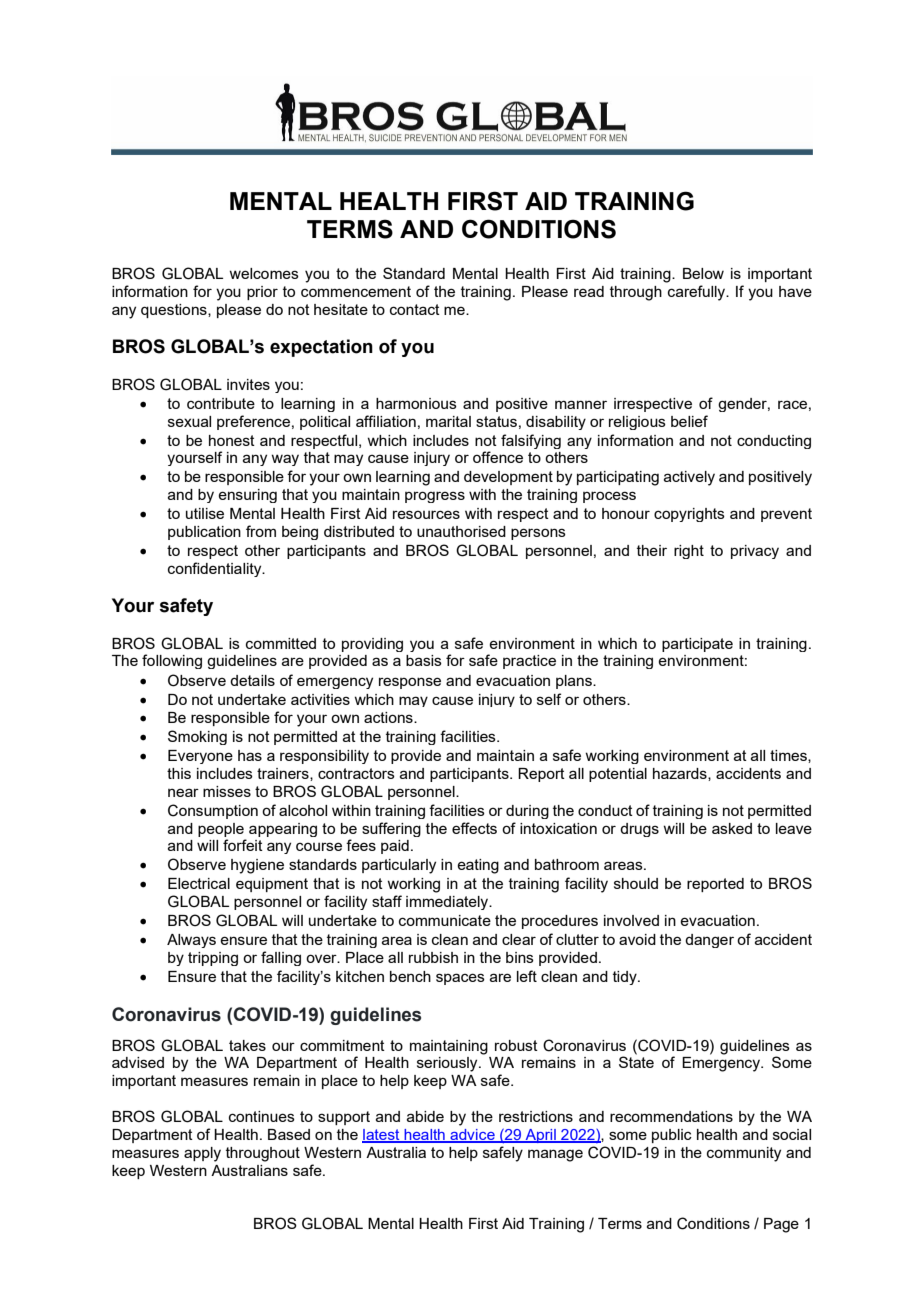  What do you see at coordinates (755, 552) in the page?
I see `privacy` at bounding box center [755, 552].
